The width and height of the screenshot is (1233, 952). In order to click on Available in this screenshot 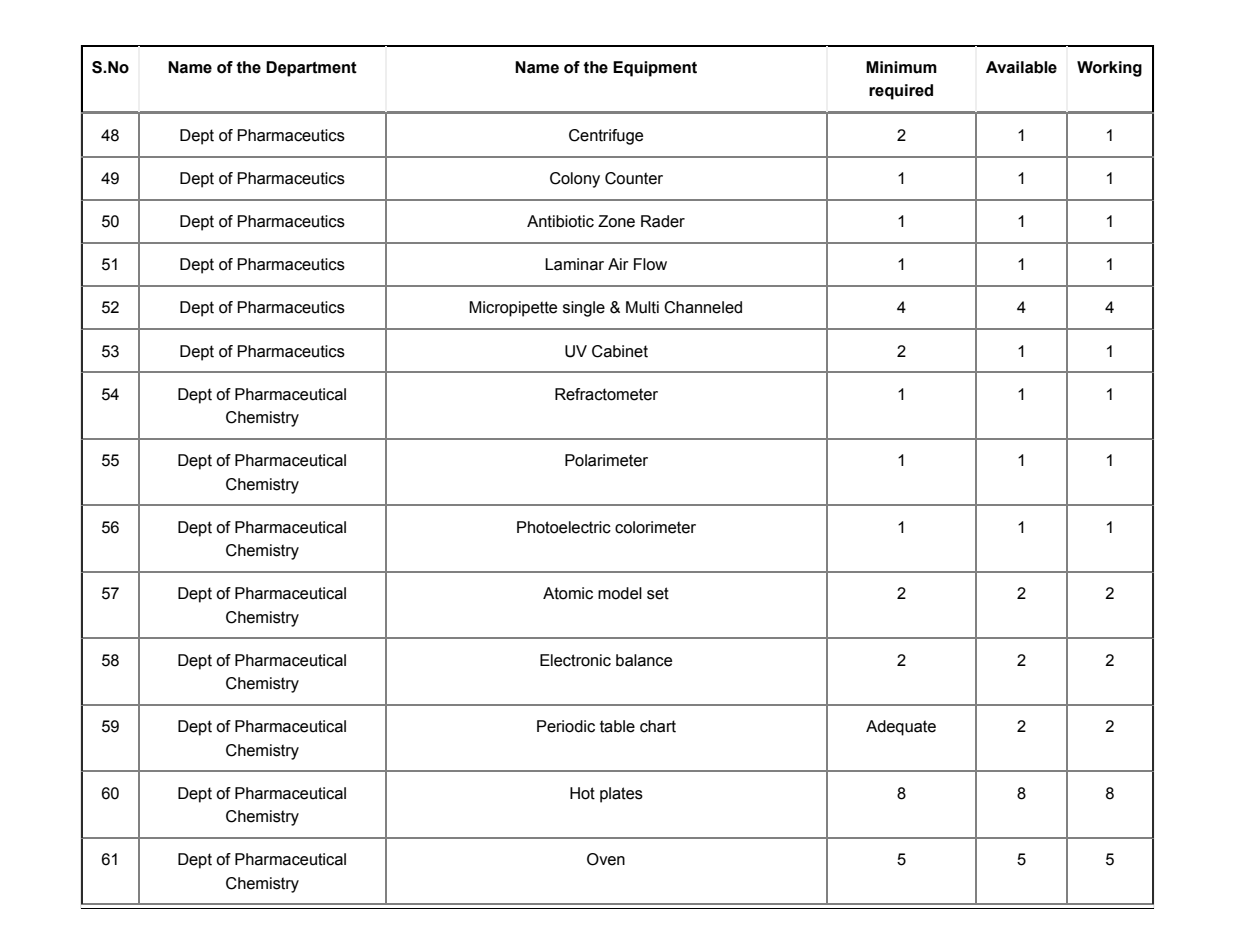, I will do `click(1021, 67)`.
